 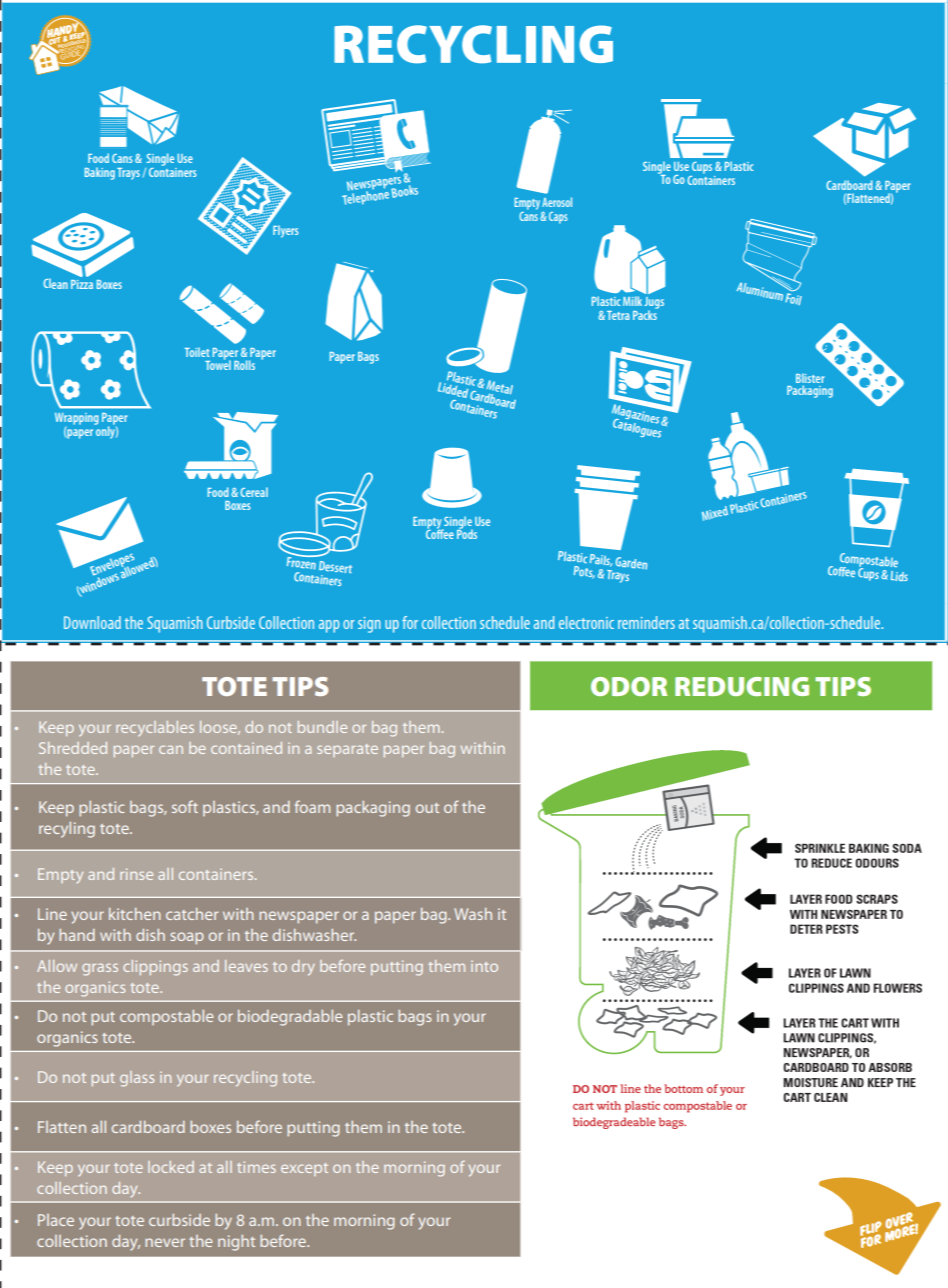 What do you see at coordinates (304, 1169) in the screenshot?
I see `except` at bounding box center [304, 1169].
